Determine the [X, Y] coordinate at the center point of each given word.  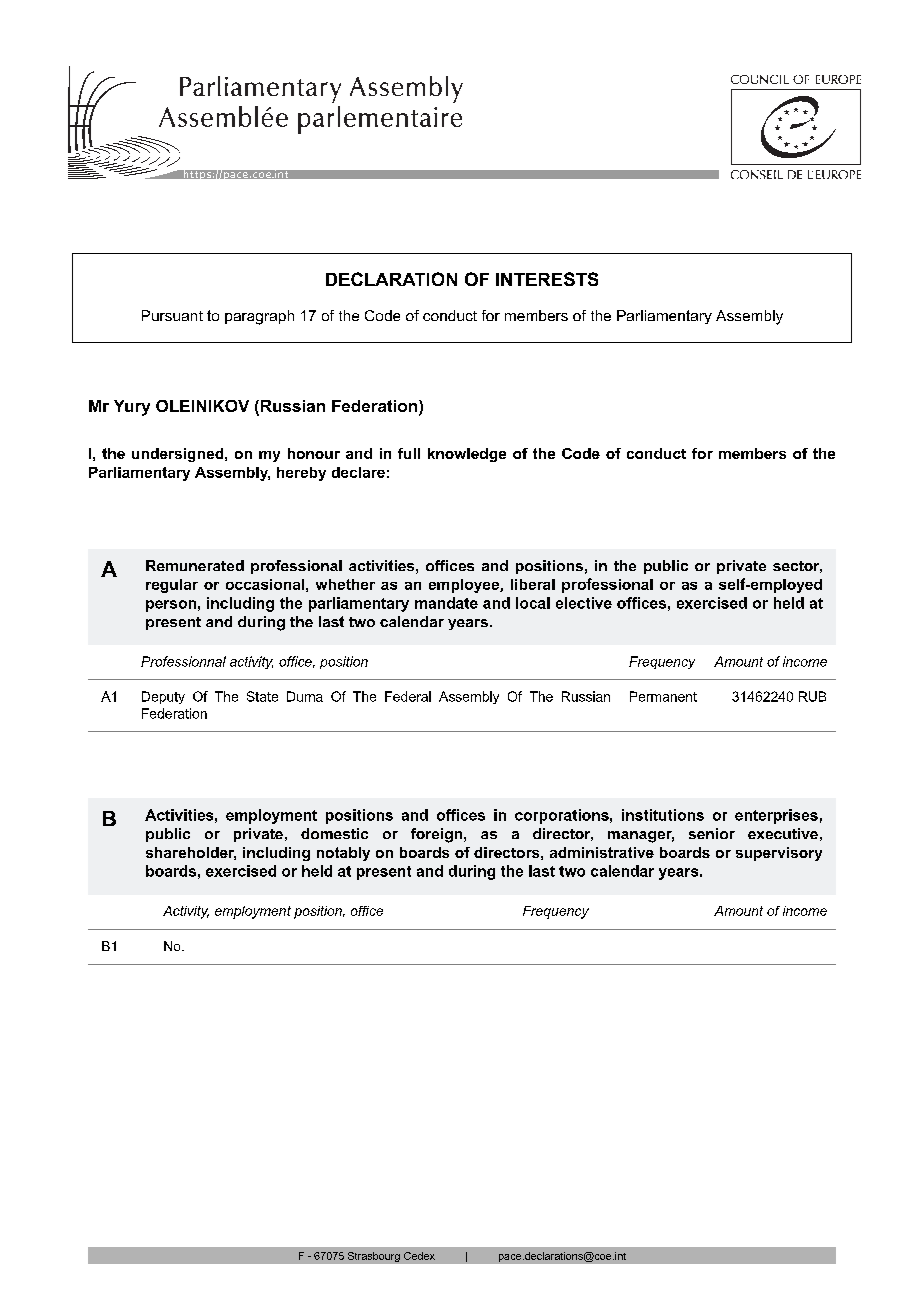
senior [712, 833]
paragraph [259, 317]
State [262, 696]
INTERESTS [547, 279]
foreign [438, 835]
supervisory [779, 854]
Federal [408, 696]
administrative [602, 852]
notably [343, 854]
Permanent [663, 696]
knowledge [467, 455]
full [409, 453]
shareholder [191, 853]
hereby [301, 474]
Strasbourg [374, 1257]
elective [584, 603]
